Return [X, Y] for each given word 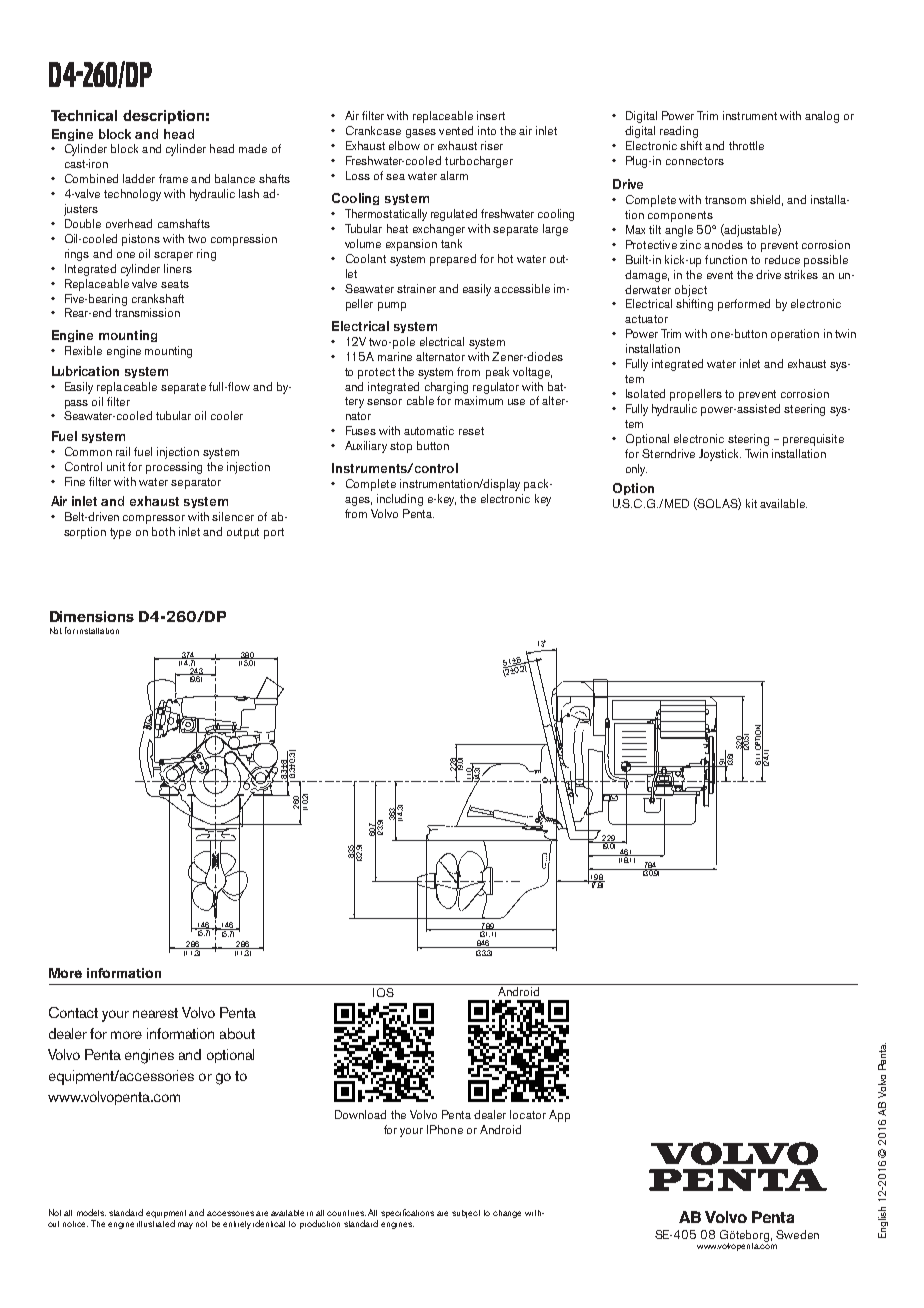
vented [456, 130]
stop [401, 447]
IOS [383, 992]
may [185, 1225]
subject [466, 1214]
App [559, 1116]
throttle [746, 145]
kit [751, 503]
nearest [155, 1013]
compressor [154, 519]
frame [173, 178]
